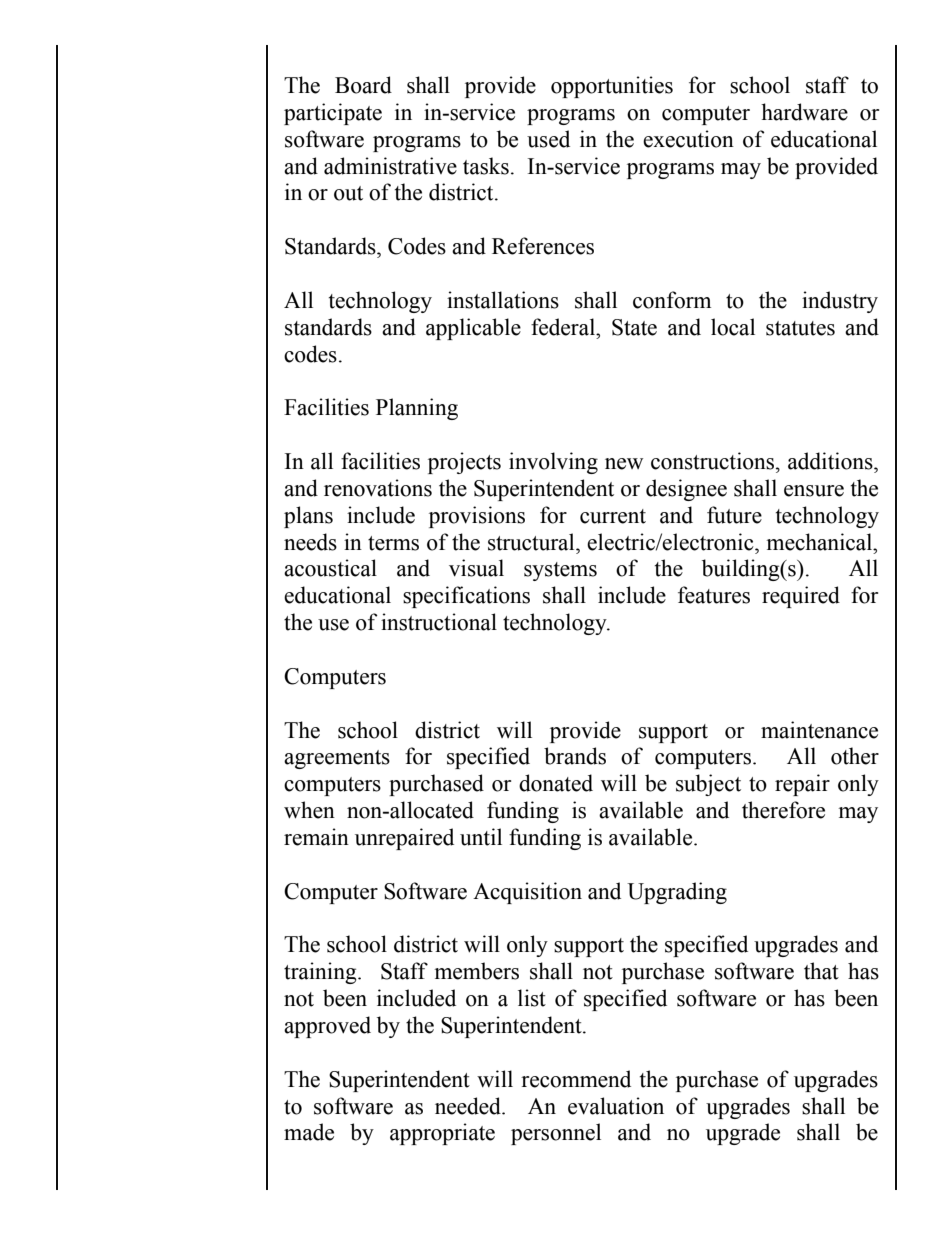 This page has height=1233, width=952. I want to click on made, so click(309, 1132).
